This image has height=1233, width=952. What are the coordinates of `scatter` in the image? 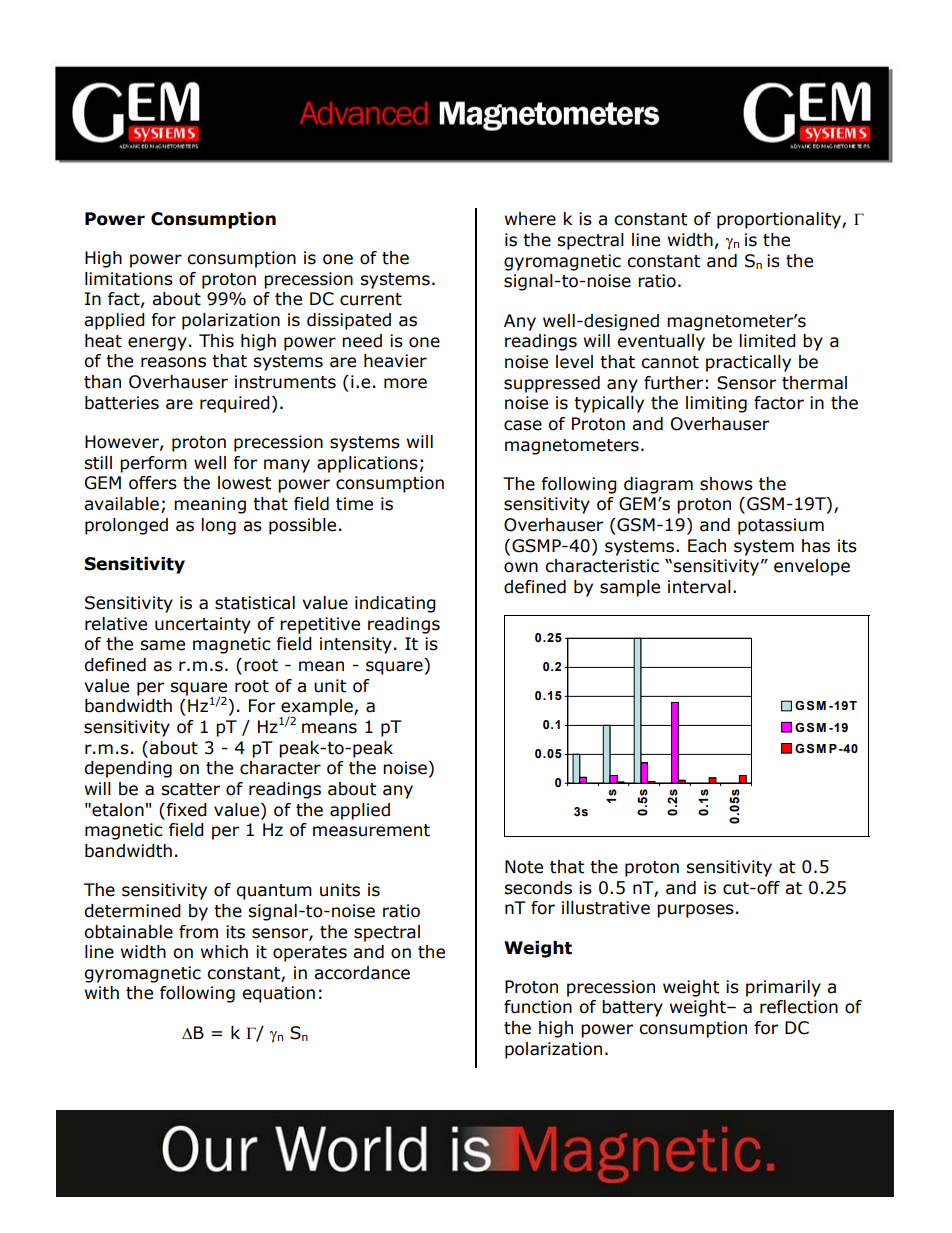 It's located at (190, 789).
